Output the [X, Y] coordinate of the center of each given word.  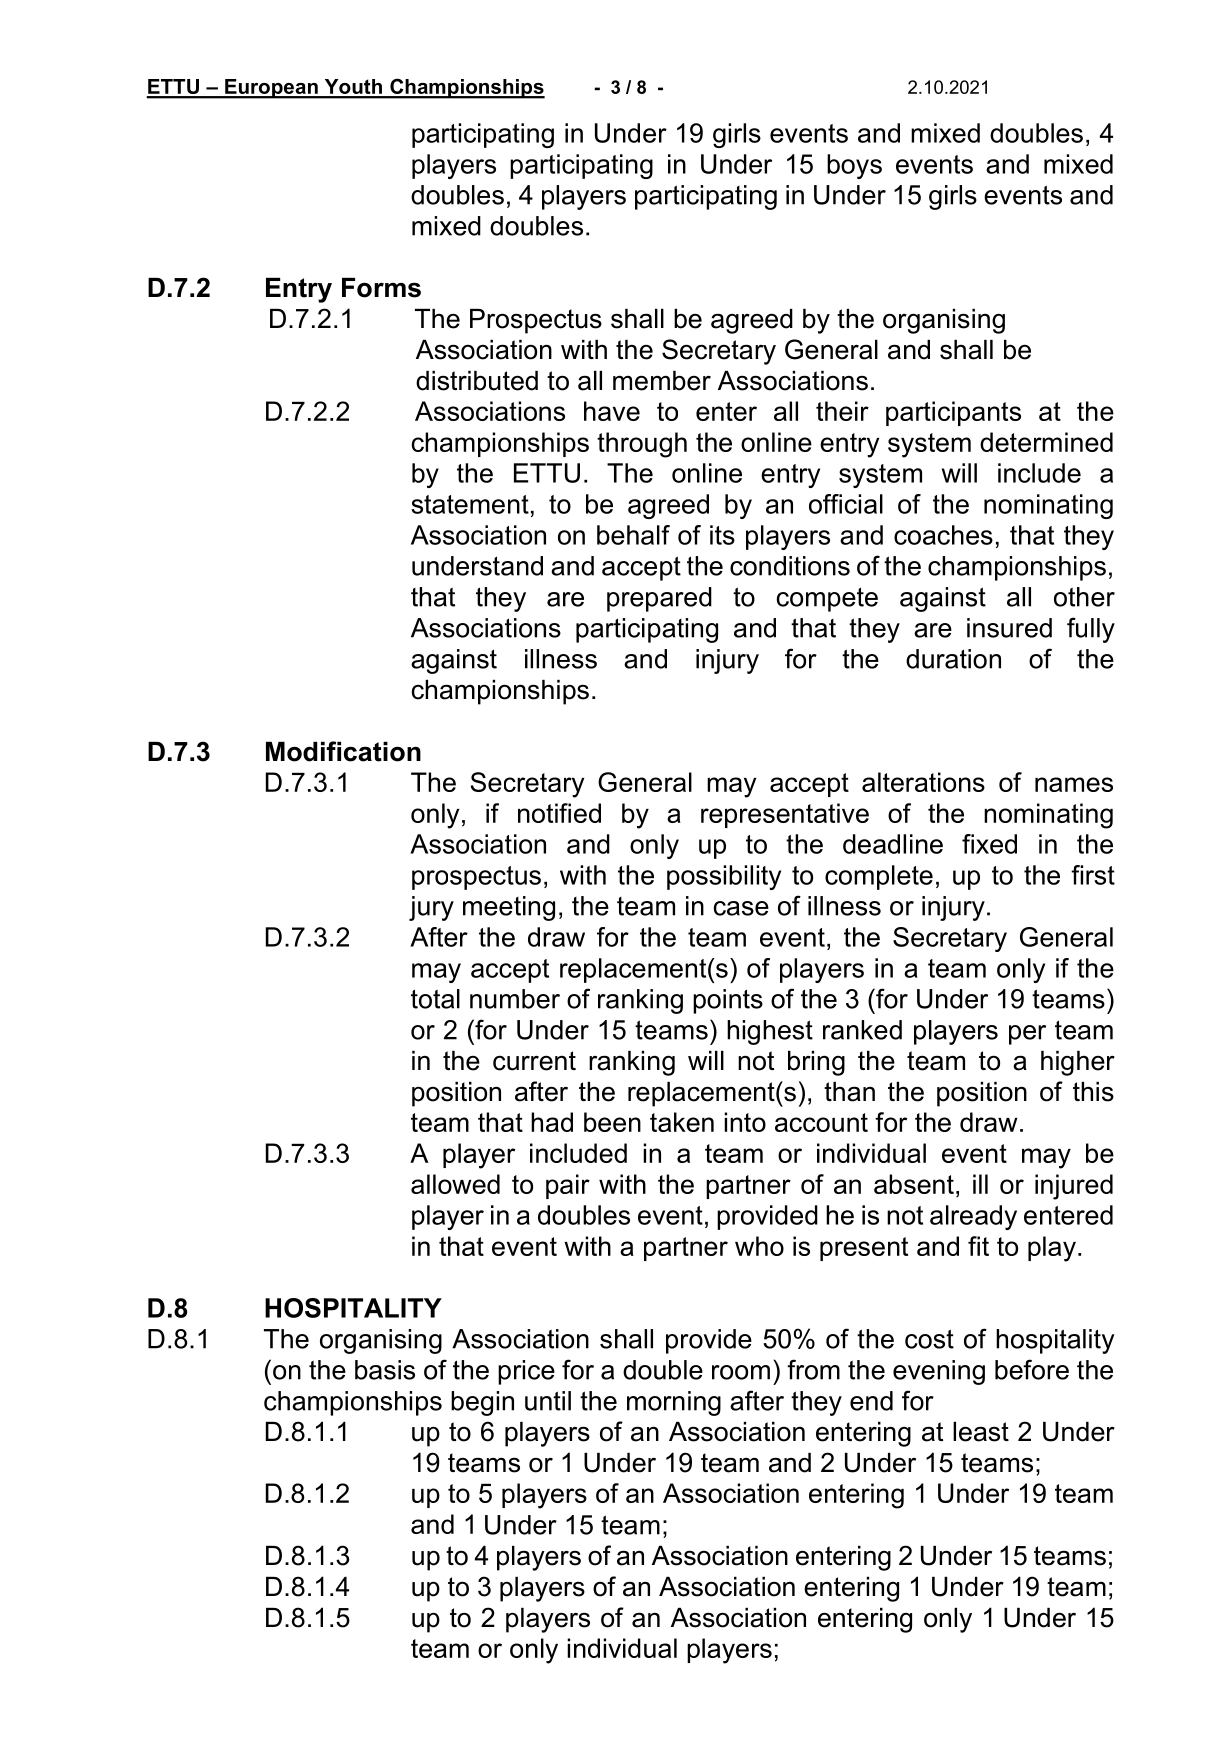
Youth [353, 88]
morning [674, 1403]
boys [854, 166]
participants [953, 413]
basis [385, 1370]
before [1032, 1369]
